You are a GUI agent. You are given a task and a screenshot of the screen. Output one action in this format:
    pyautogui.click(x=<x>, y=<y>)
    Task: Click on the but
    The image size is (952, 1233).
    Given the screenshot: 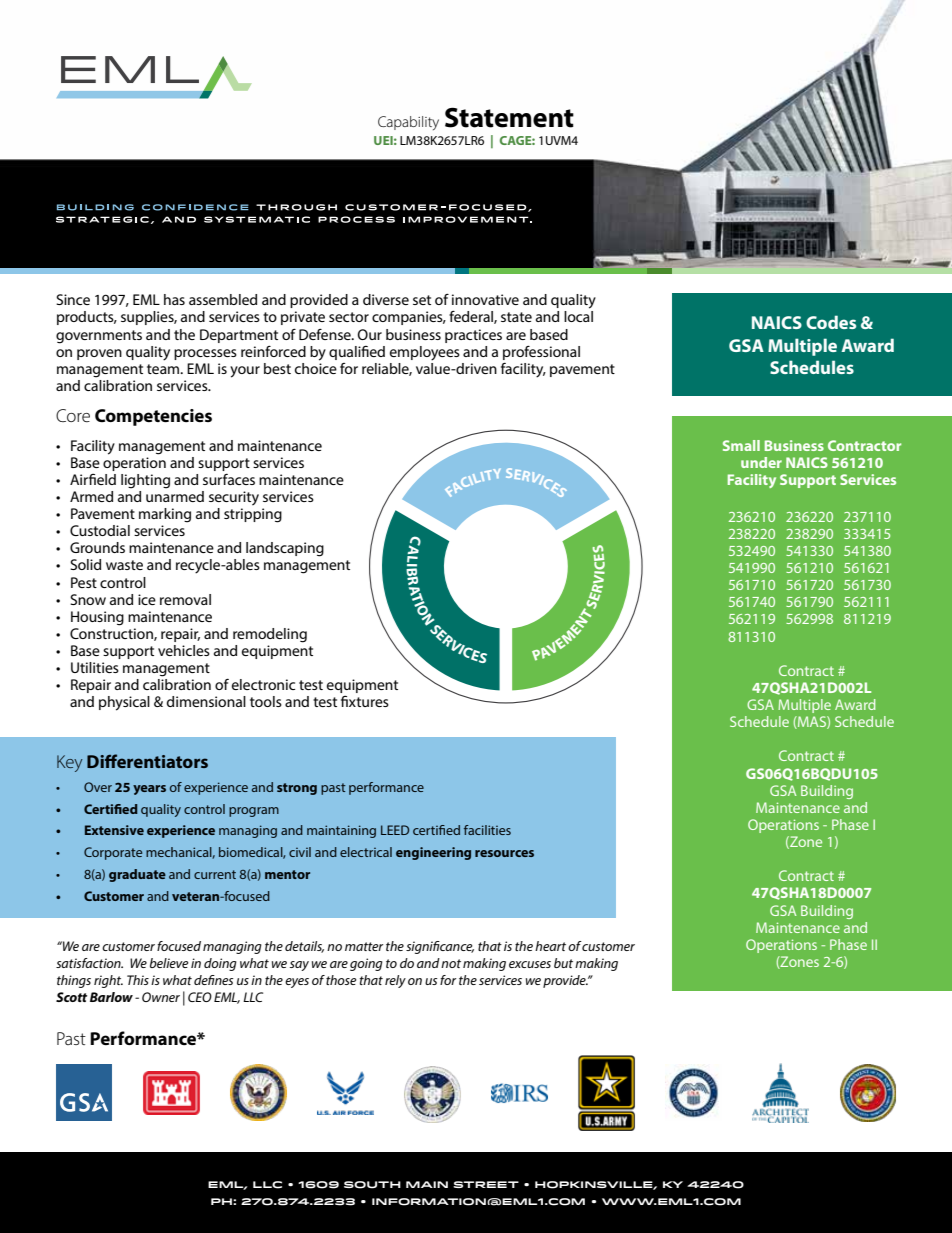 What is the action you would take?
    pyautogui.click(x=563, y=963)
